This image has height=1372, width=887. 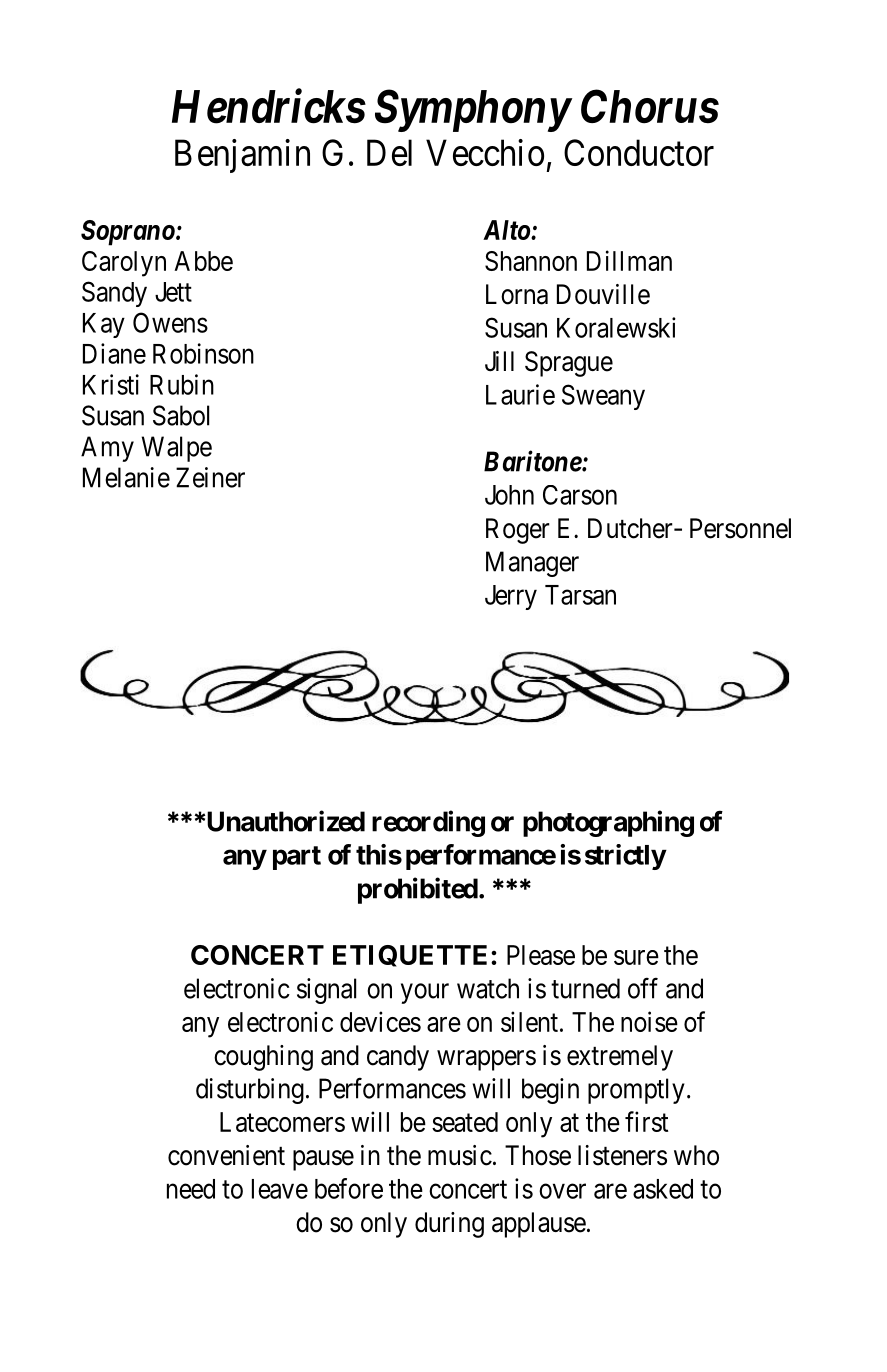 What do you see at coordinates (639, 152) in the image?
I see `Conductor` at bounding box center [639, 152].
